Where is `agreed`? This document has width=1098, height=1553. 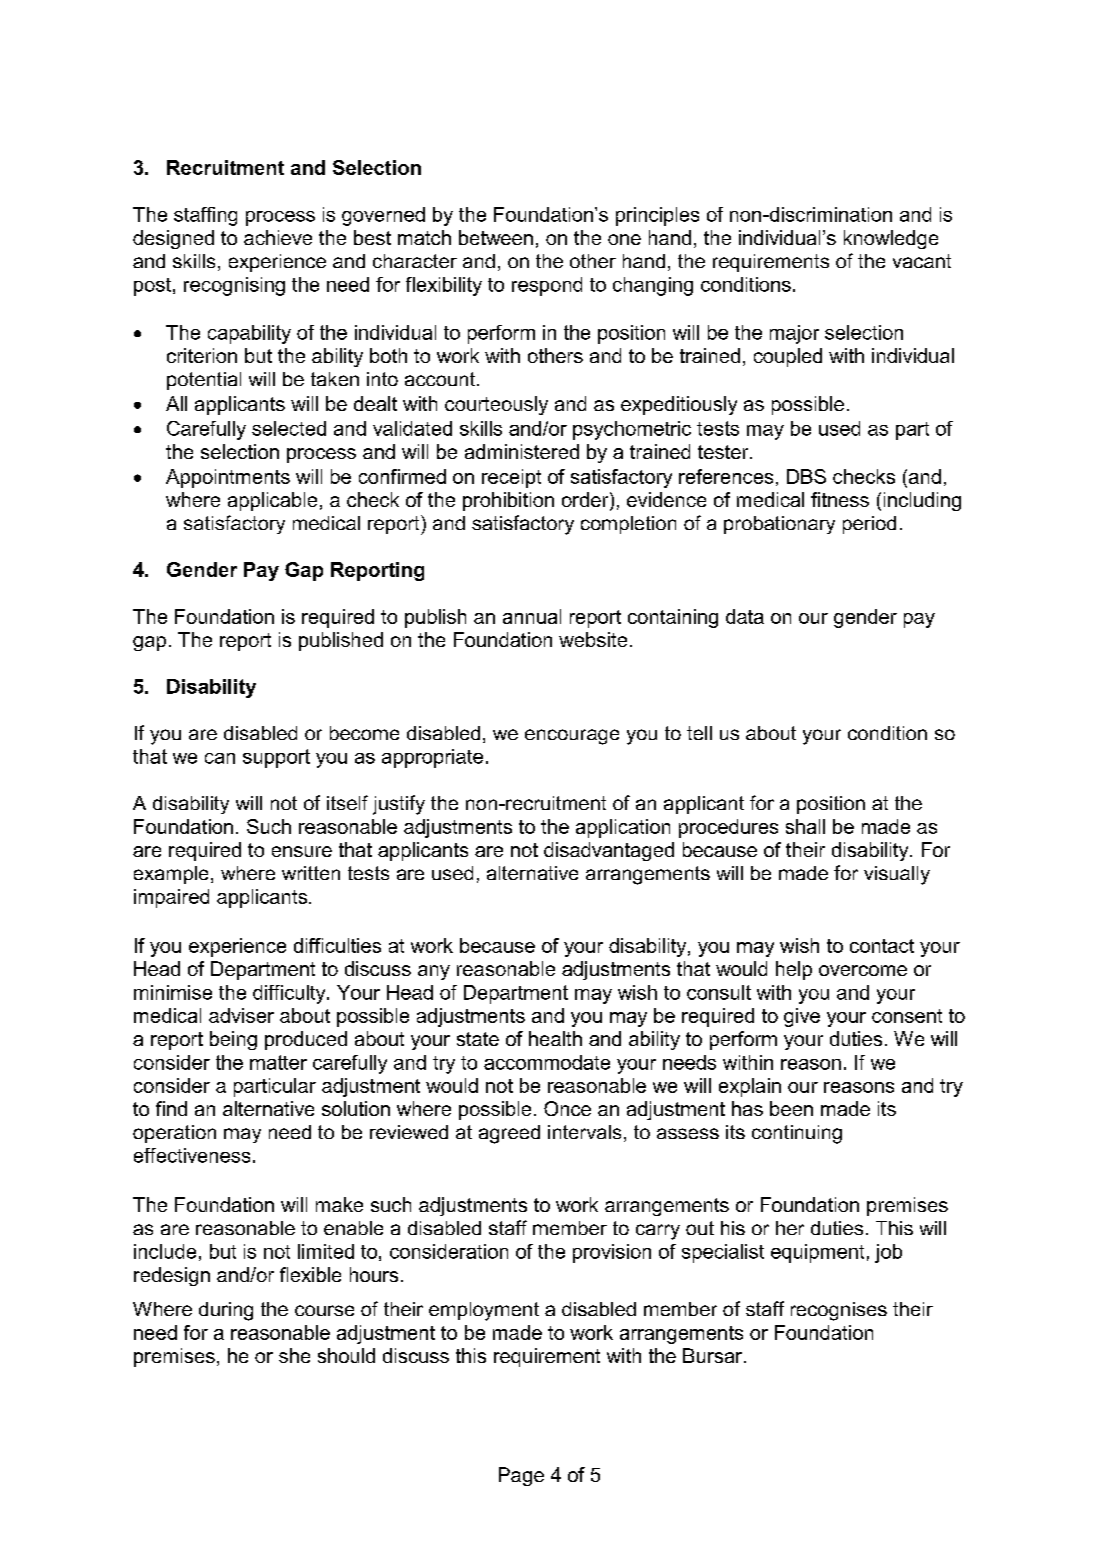 agreed is located at coordinates (509, 1134).
